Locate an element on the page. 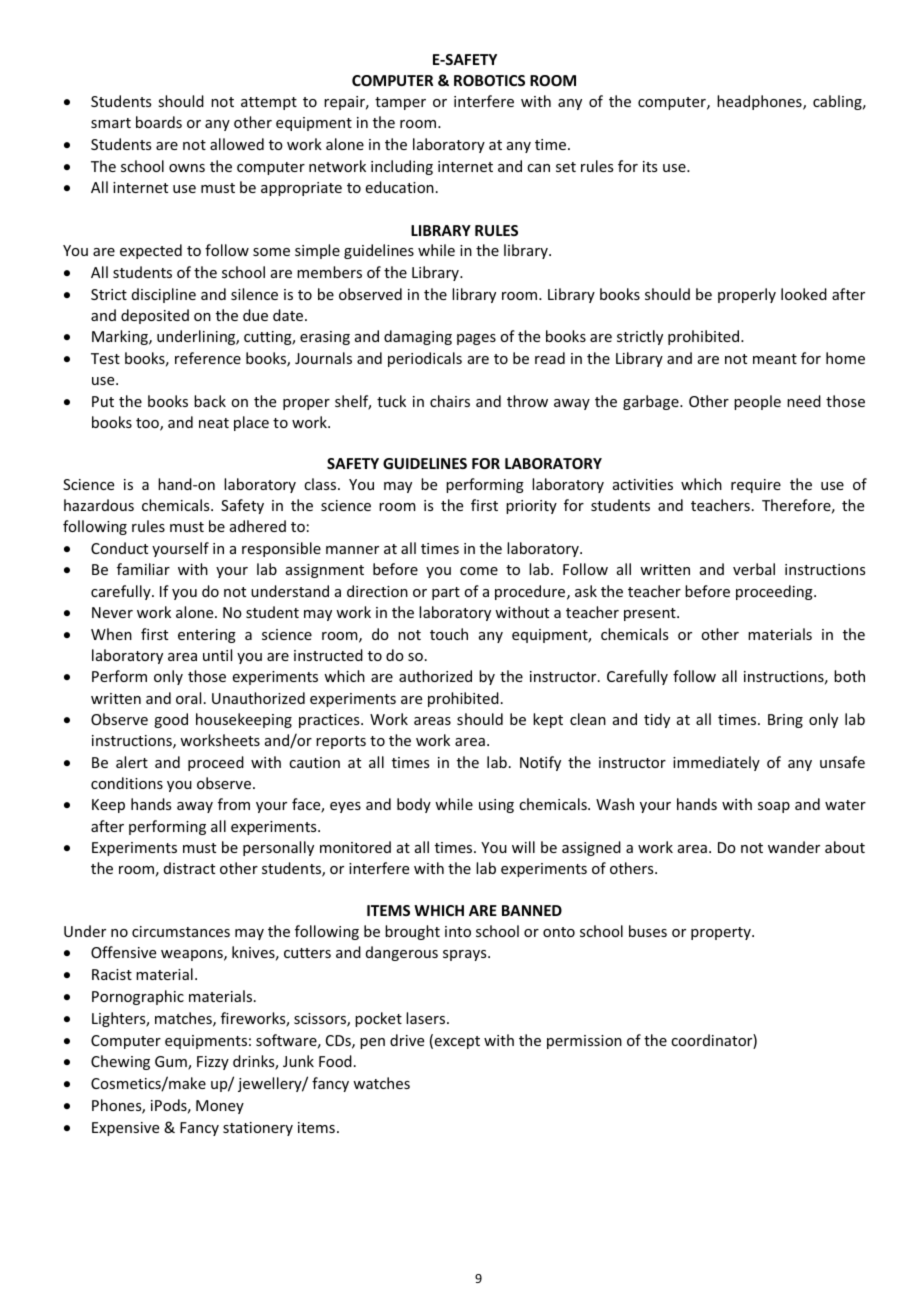  permission is located at coordinates (584, 1042).
